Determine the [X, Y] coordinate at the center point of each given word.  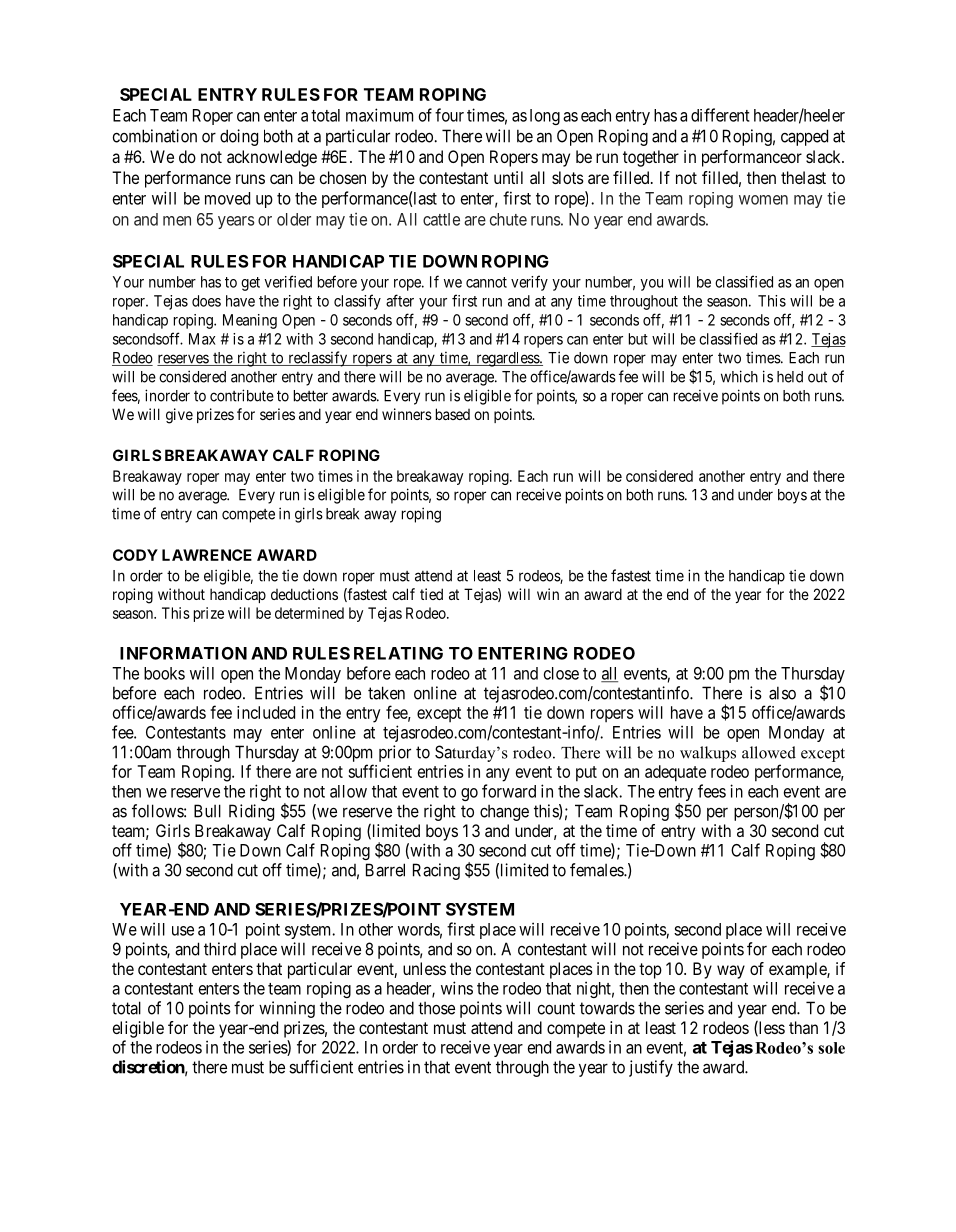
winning [287, 1009]
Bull [207, 811]
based [453, 414]
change [504, 813]
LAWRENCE [207, 555]
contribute [242, 395]
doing [239, 137]
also [782, 693]
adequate [675, 773]
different [720, 115]
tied [431, 594]
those [436, 1008]
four [449, 115]
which [739, 376]
